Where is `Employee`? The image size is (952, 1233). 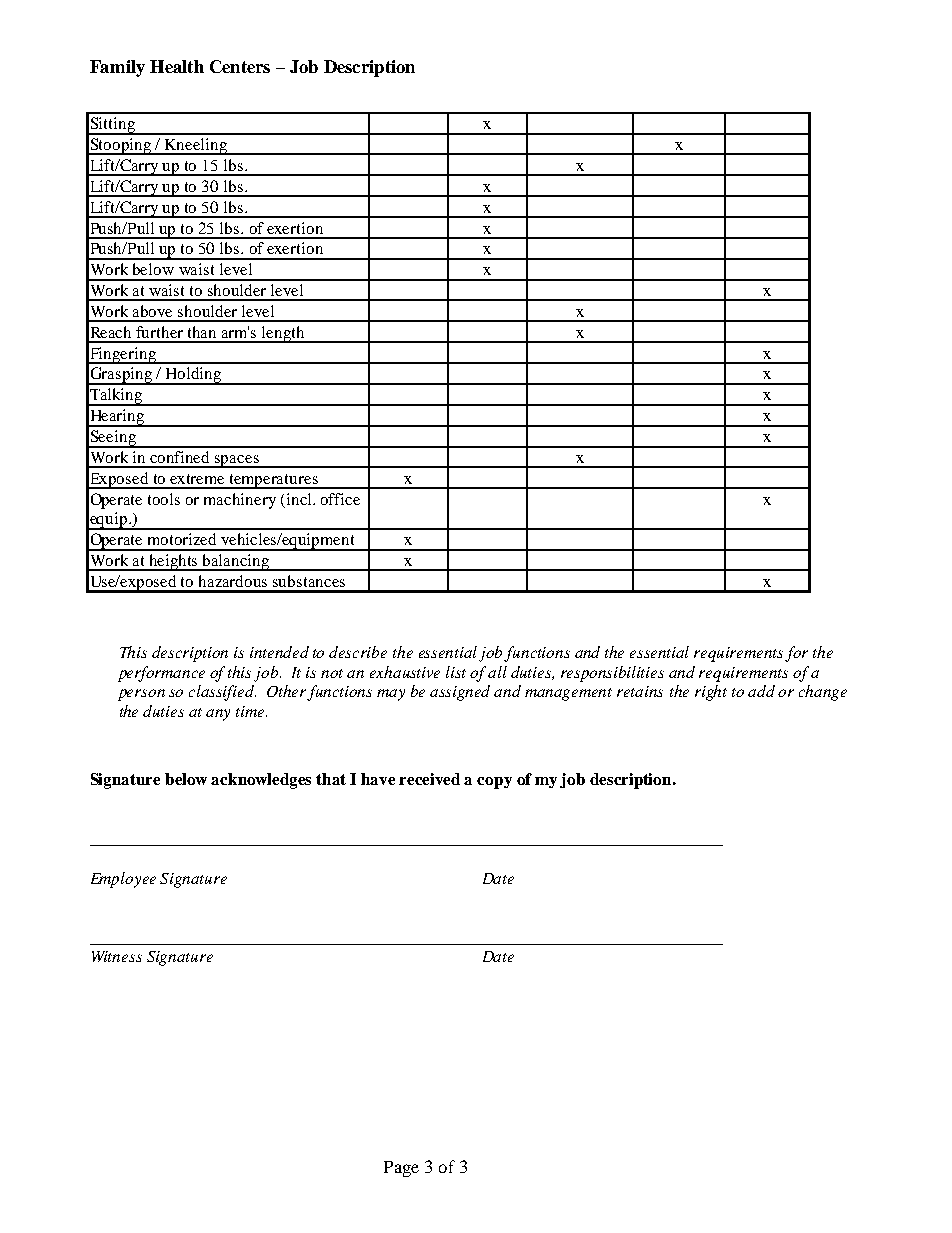
Employee is located at coordinates (123, 880).
